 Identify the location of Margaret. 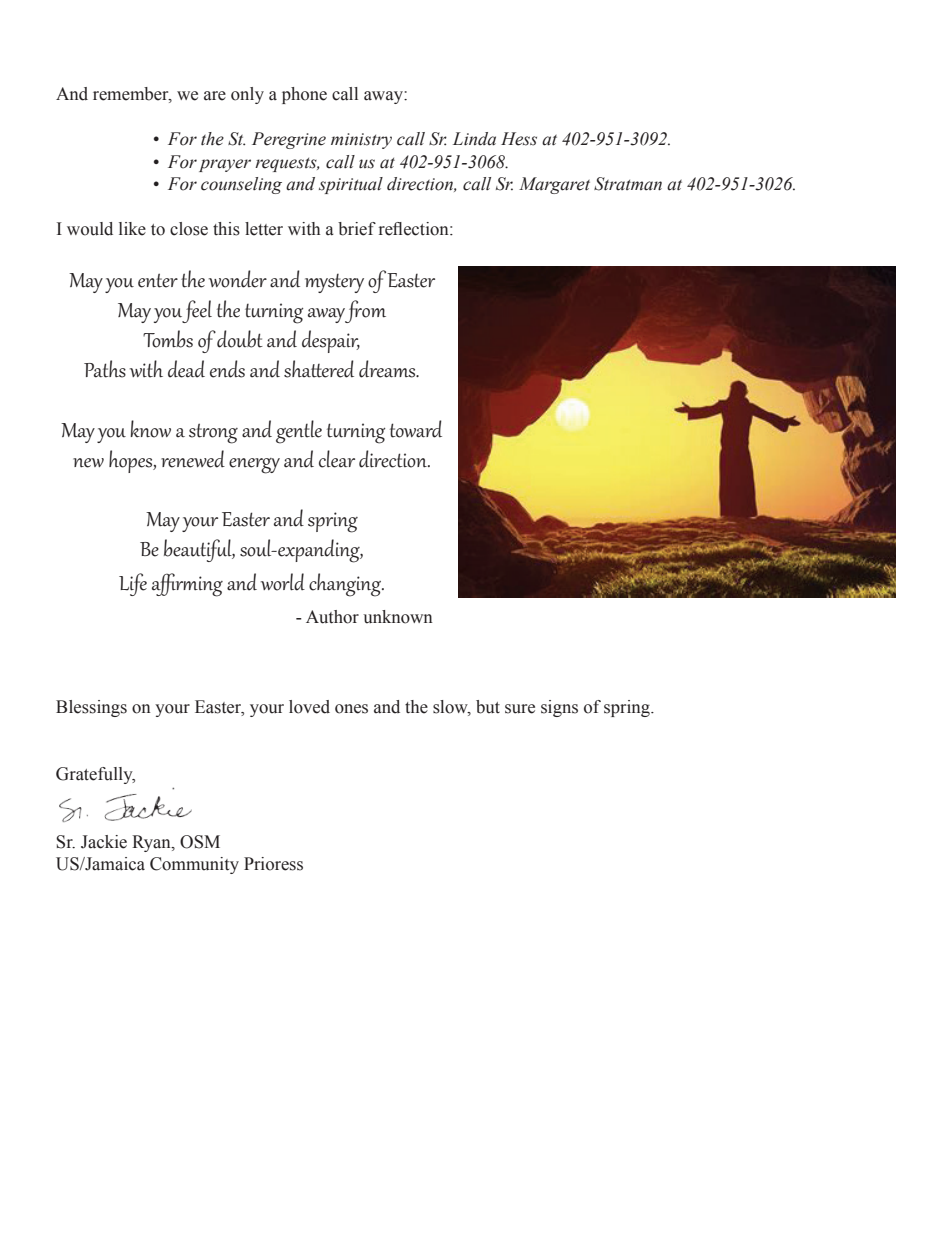
(554, 185).
